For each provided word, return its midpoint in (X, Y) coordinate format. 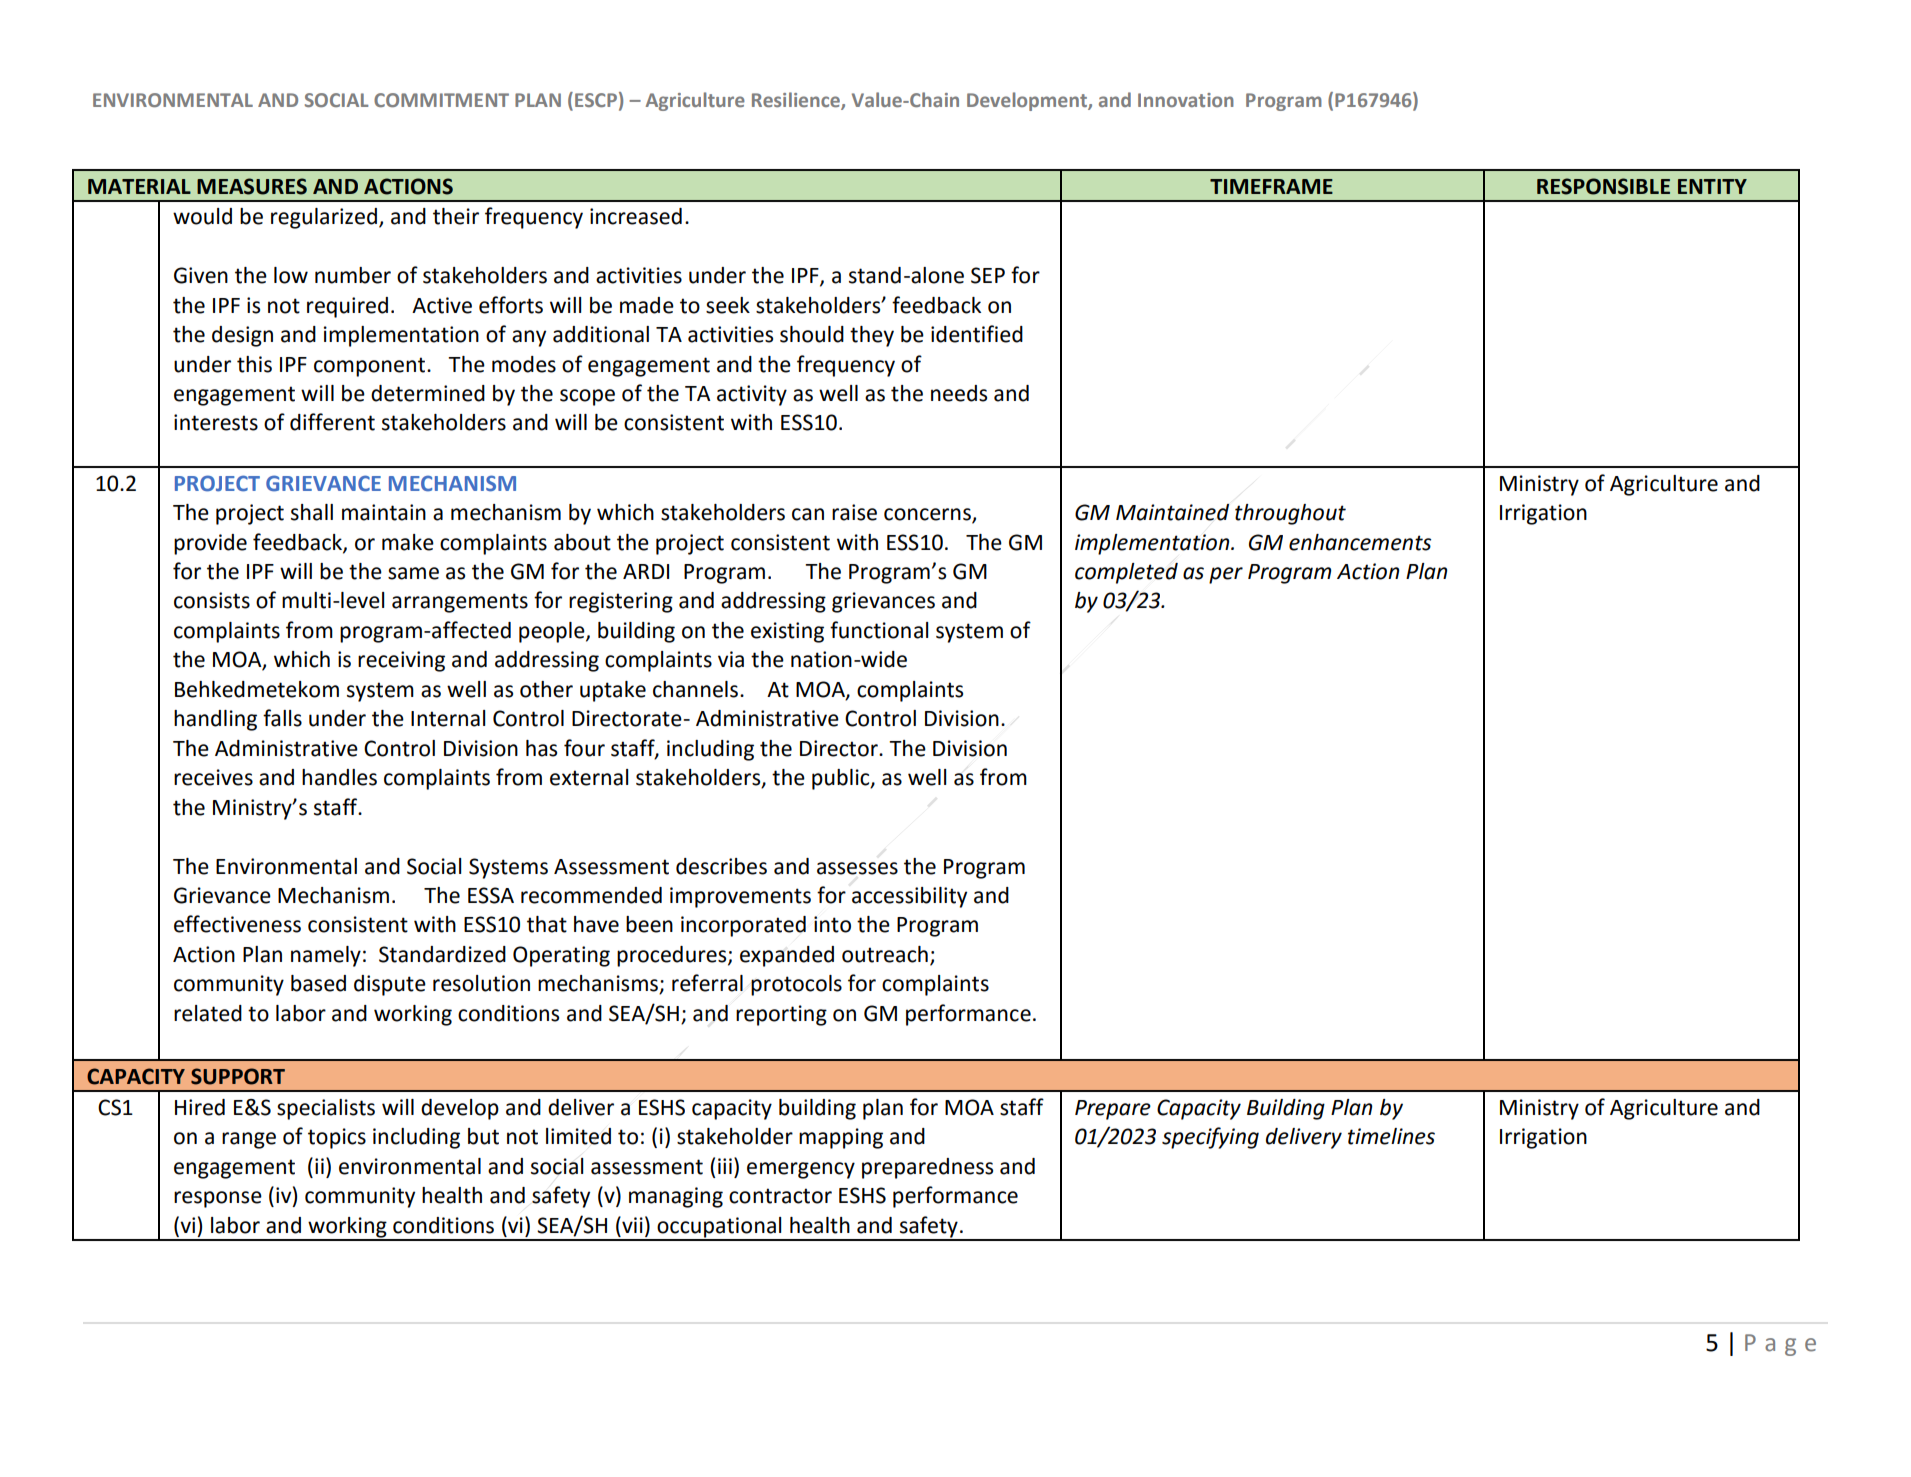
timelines (1391, 1136)
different (332, 422)
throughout (1290, 514)
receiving (401, 661)
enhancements (1360, 542)
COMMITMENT (441, 100)
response (218, 1199)
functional (879, 630)
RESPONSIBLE (1603, 186)
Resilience (797, 101)
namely (326, 956)
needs (959, 393)
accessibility (909, 897)
